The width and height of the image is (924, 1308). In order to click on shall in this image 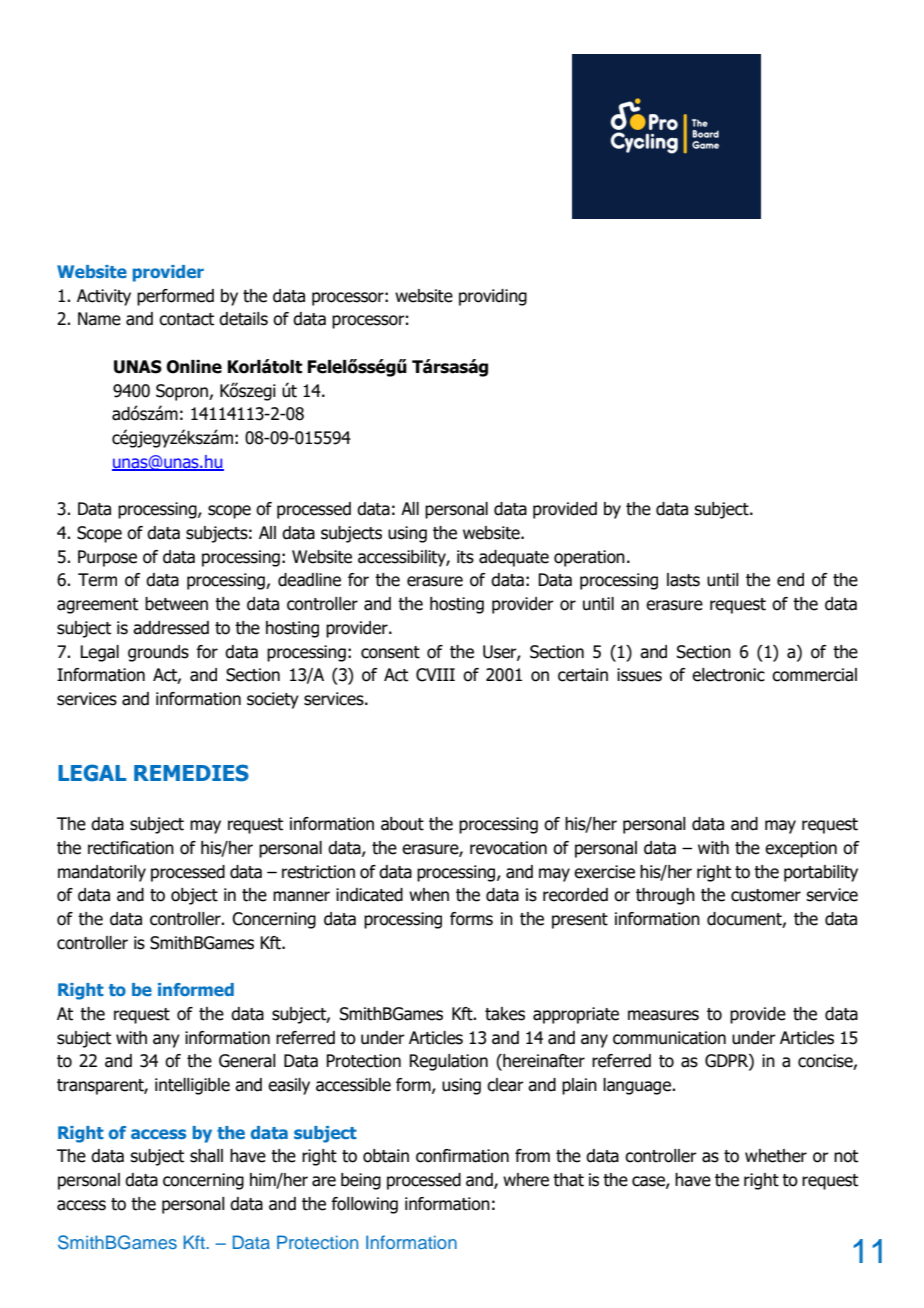, I will do `click(206, 1156)`.
